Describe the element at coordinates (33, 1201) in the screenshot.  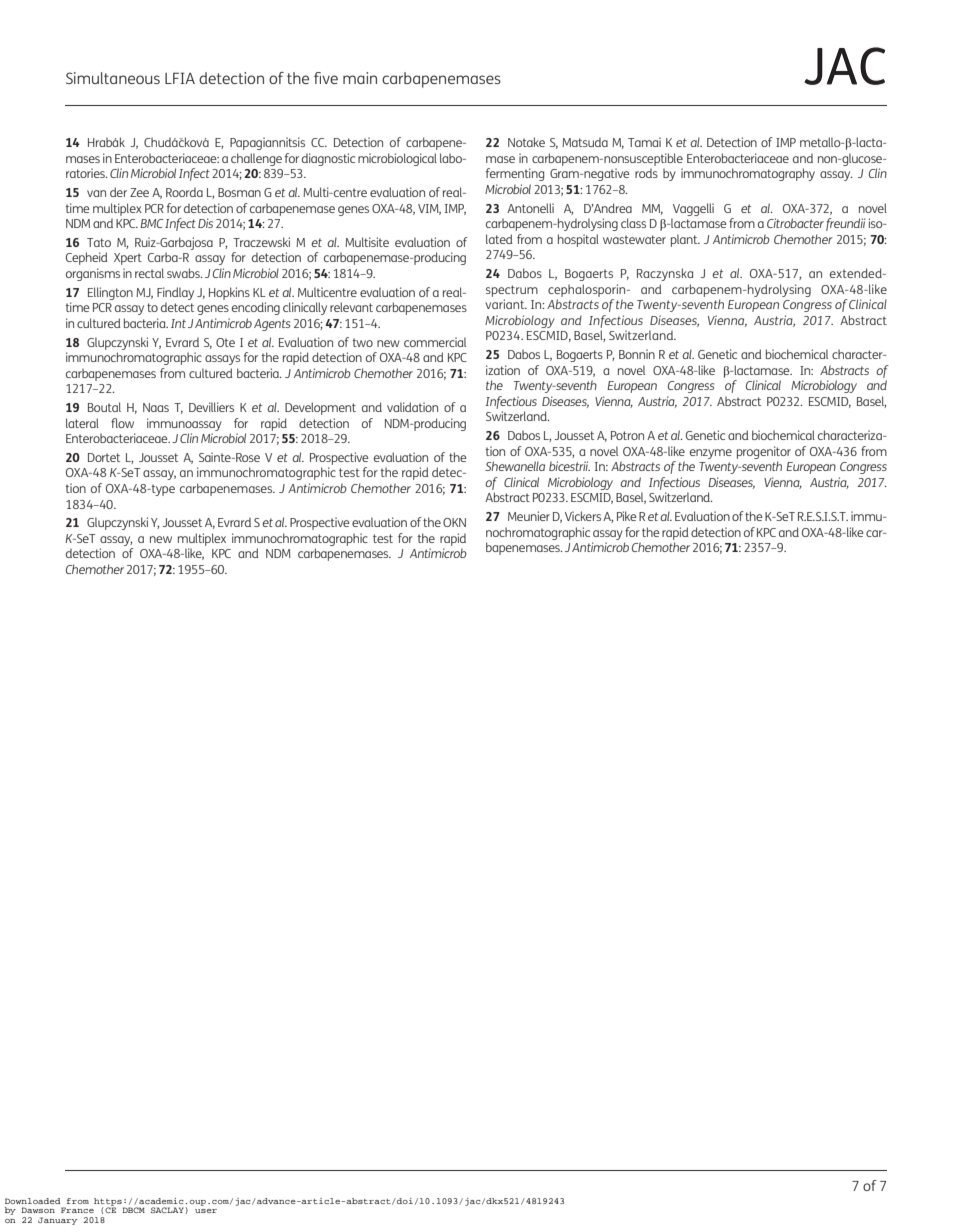
I see `Downloaded` at that location.
